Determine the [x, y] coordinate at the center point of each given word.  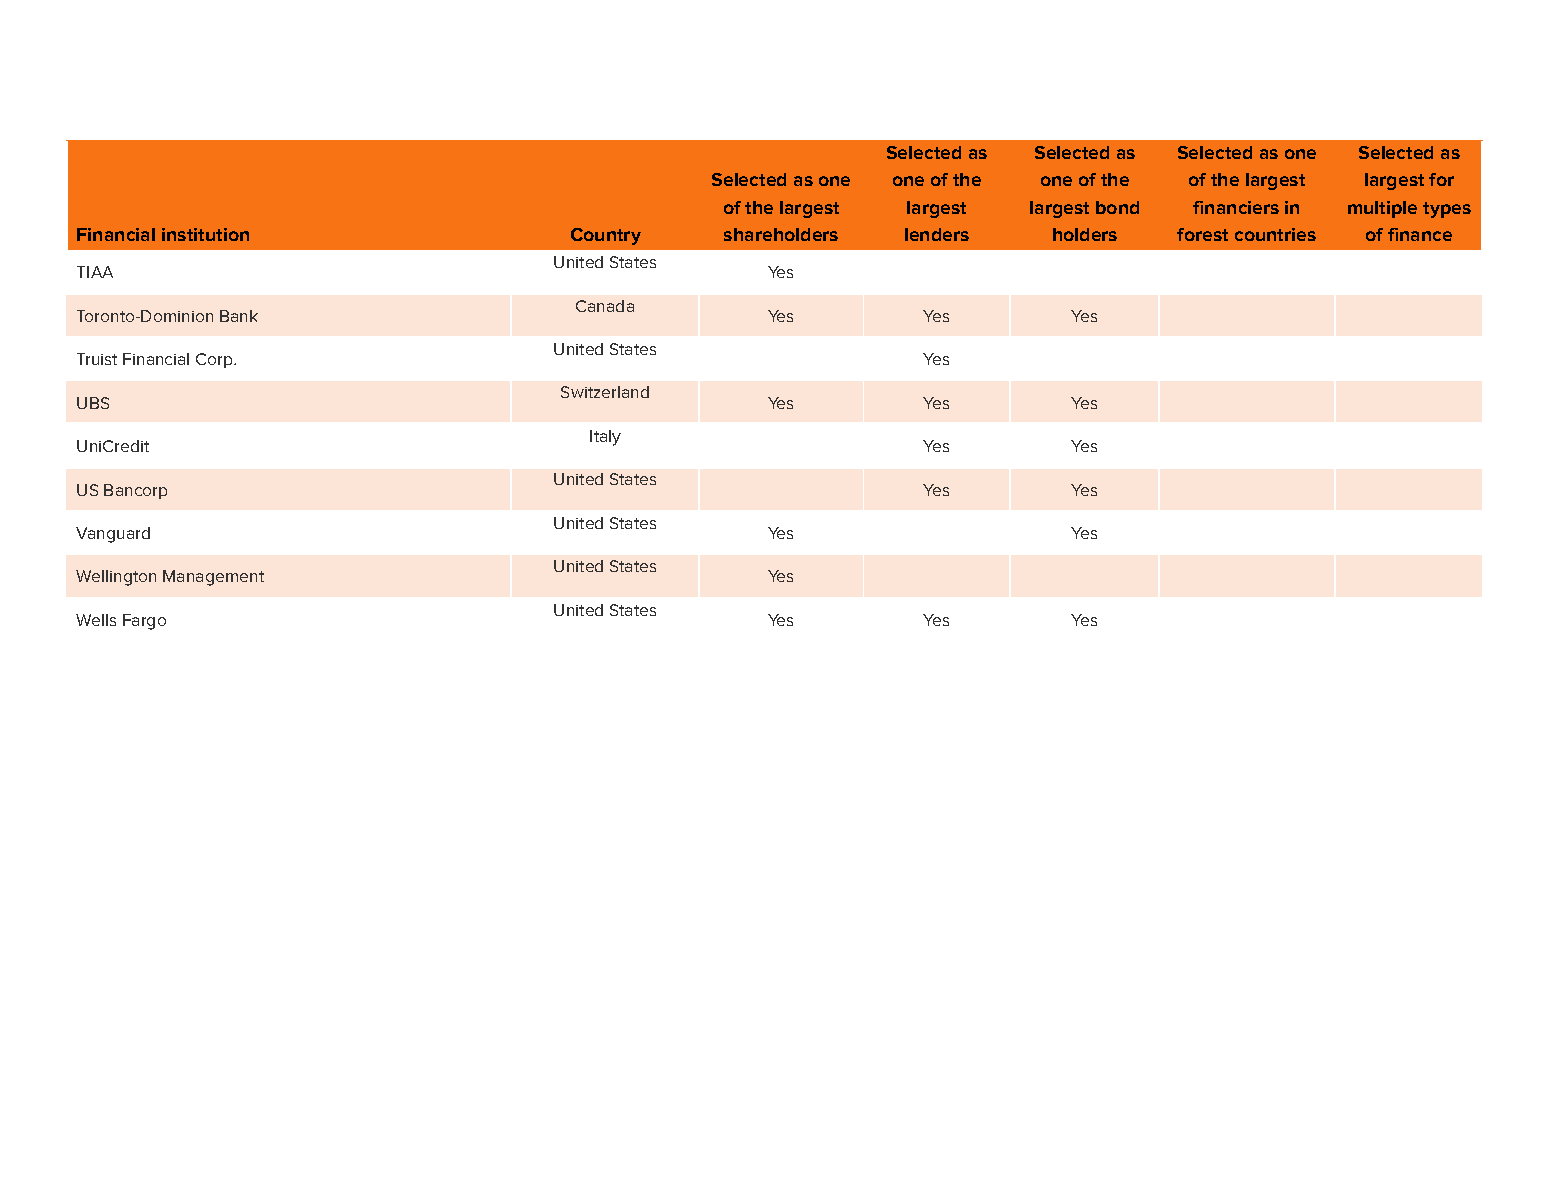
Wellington [116, 578]
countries [1275, 234]
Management [213, 578]
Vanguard [113, 535]
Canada [605, 306]
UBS [93, 403]
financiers [1236, 207]
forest [1202, 234]
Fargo [144, 622]
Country [606, 236]
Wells [96, 620]
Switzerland [605, 392]
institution [205, 234]
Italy [605, 438]
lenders [937, 234]
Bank [239, 316]
